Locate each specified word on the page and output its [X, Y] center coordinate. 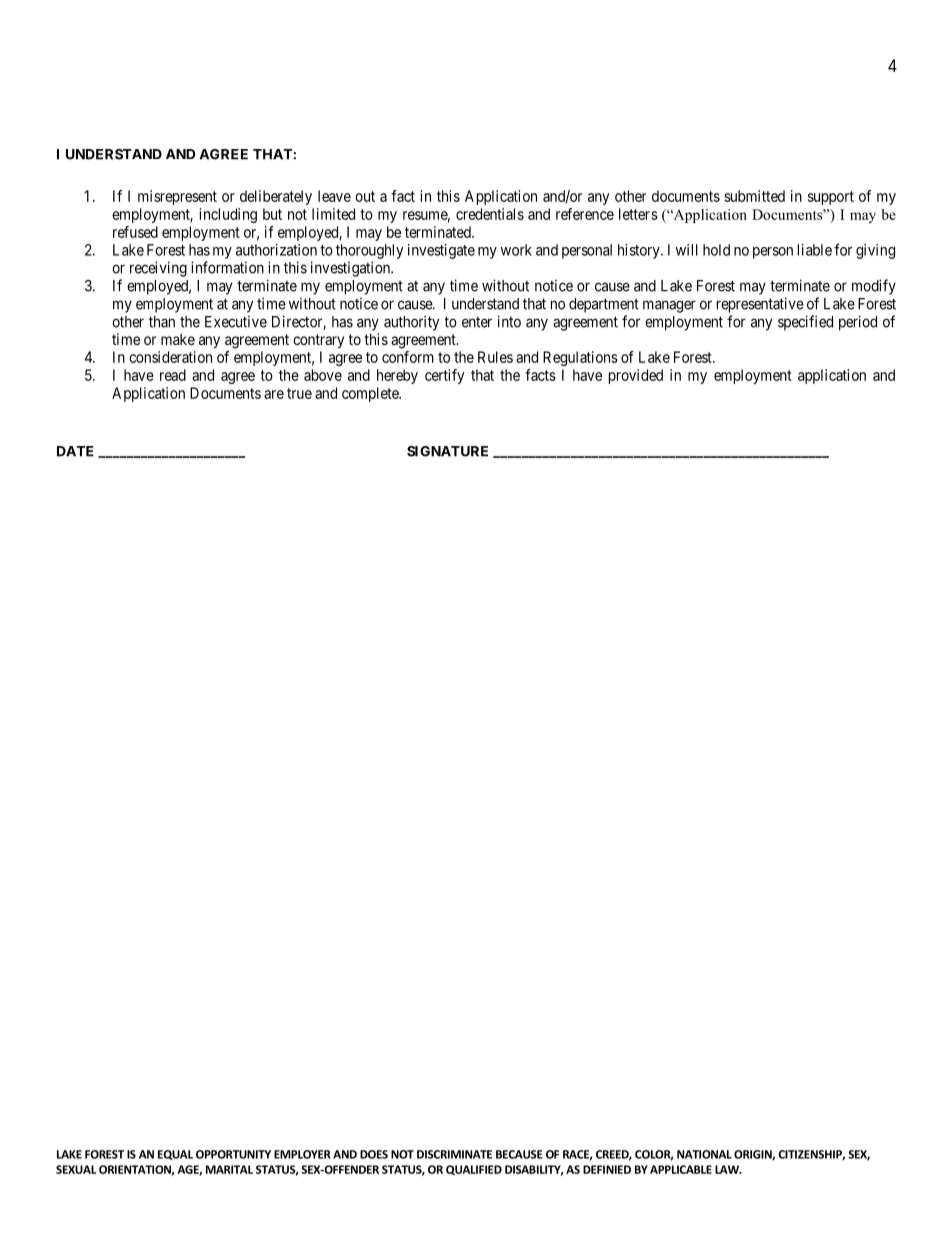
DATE [75, 451]
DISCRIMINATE [454, 1154]
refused [135, 232]
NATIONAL [704, 1154]
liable [815, 250]
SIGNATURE [447, 451]
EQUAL [175, 1155]
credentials [490, 214]
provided [636, 376]
